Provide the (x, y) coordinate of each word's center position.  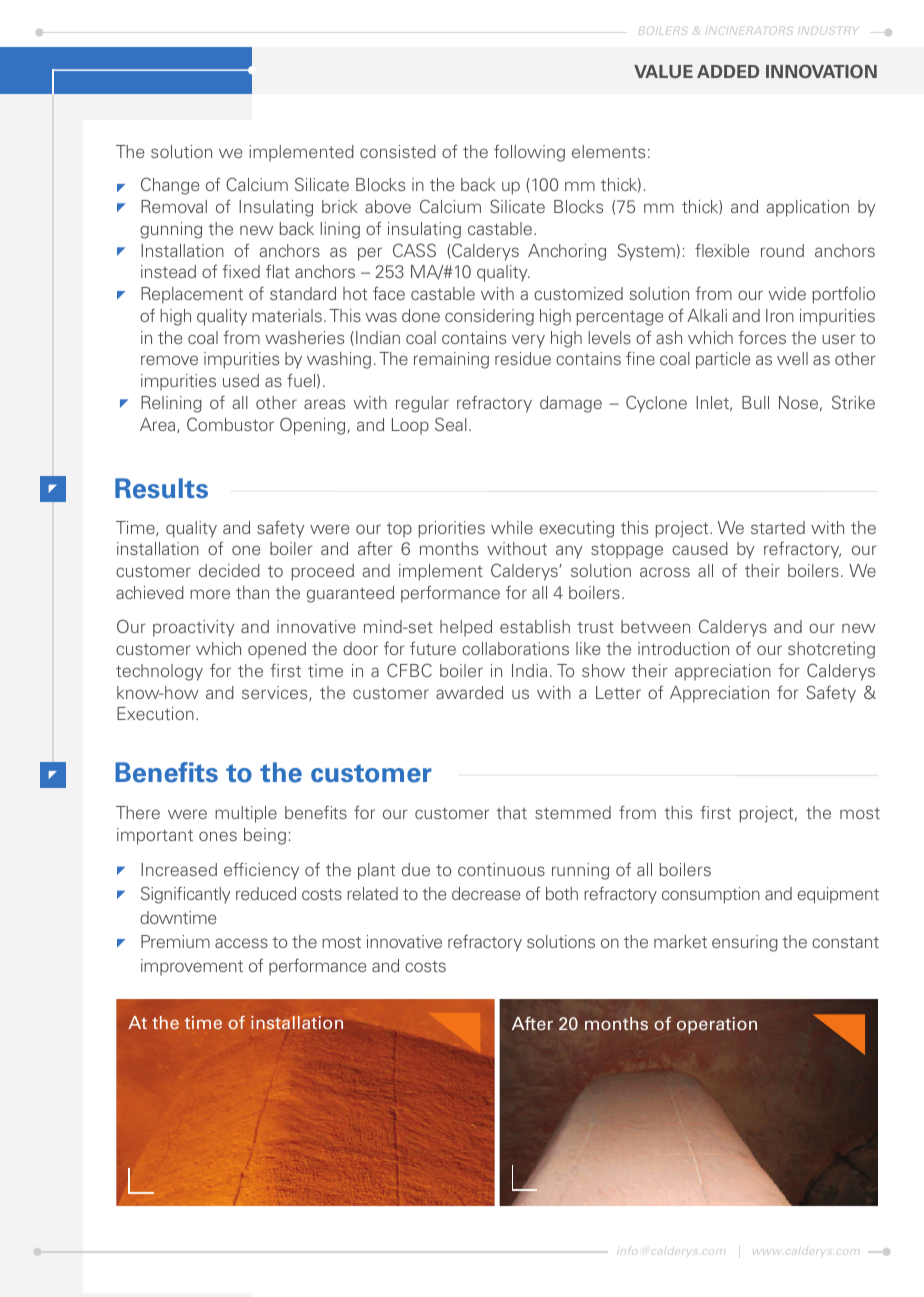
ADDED (728, 71)
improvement (192, 967)
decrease (486, 893)
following (529, 153)
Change (170, 186)
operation (717, 1025)
